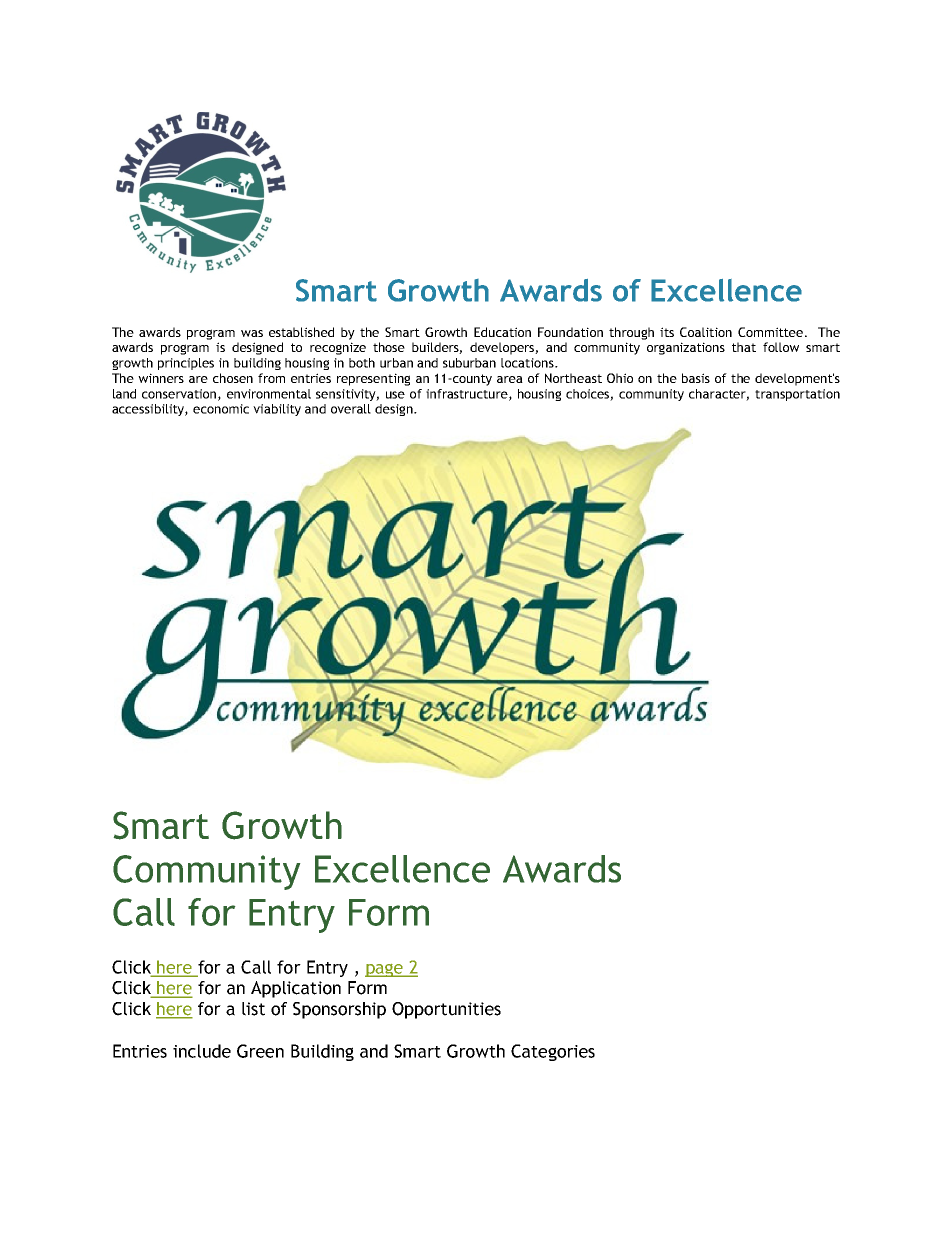 This screenshot has height=1233, width=952. I want to click on basis, so click(696, 378).
